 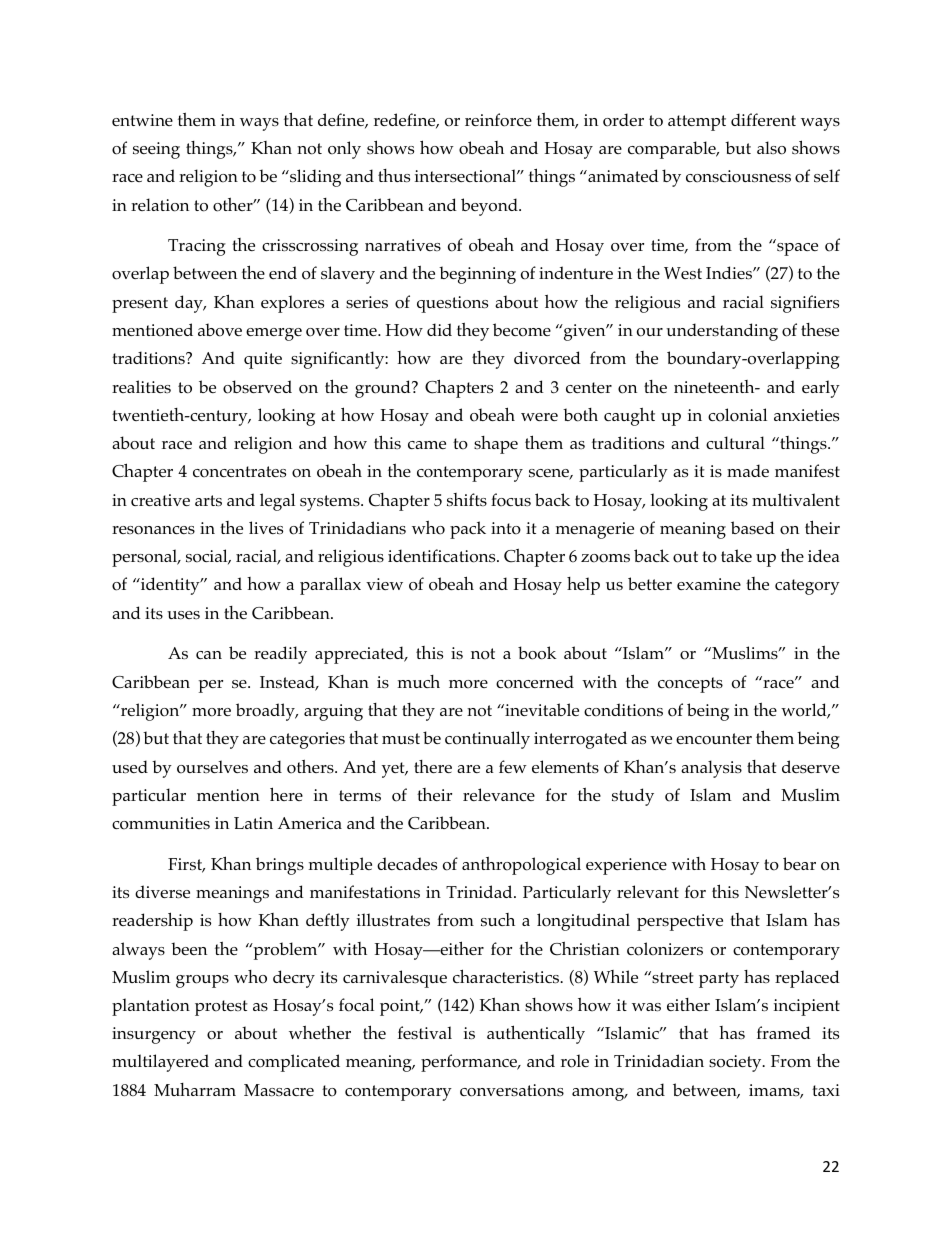 What do you see at coordinates (195, 1089) in the screenshot?
I see `Muharram` at bounding box center [195, 1089].
